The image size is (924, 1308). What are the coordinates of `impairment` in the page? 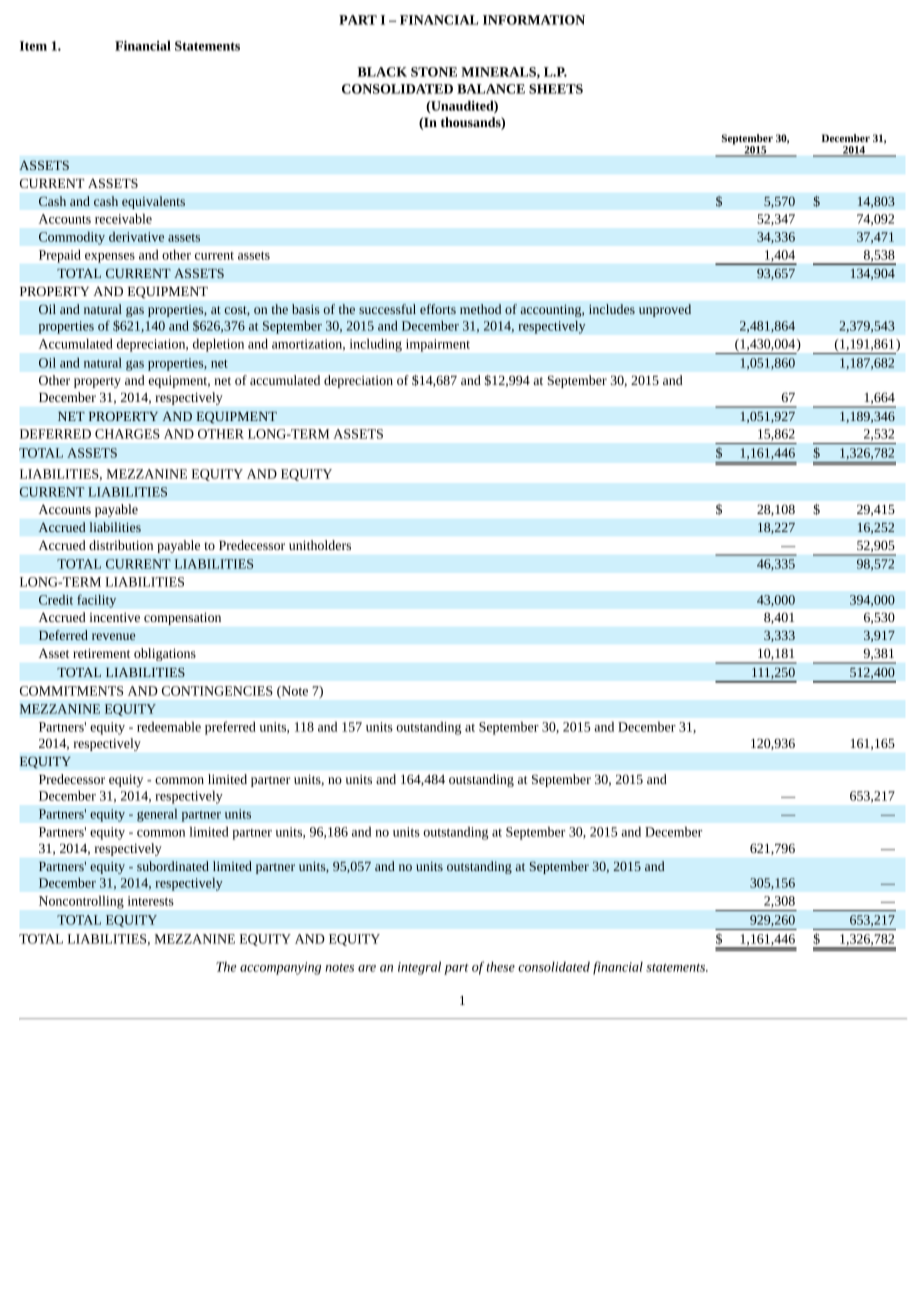 It's located at (438, 345).
